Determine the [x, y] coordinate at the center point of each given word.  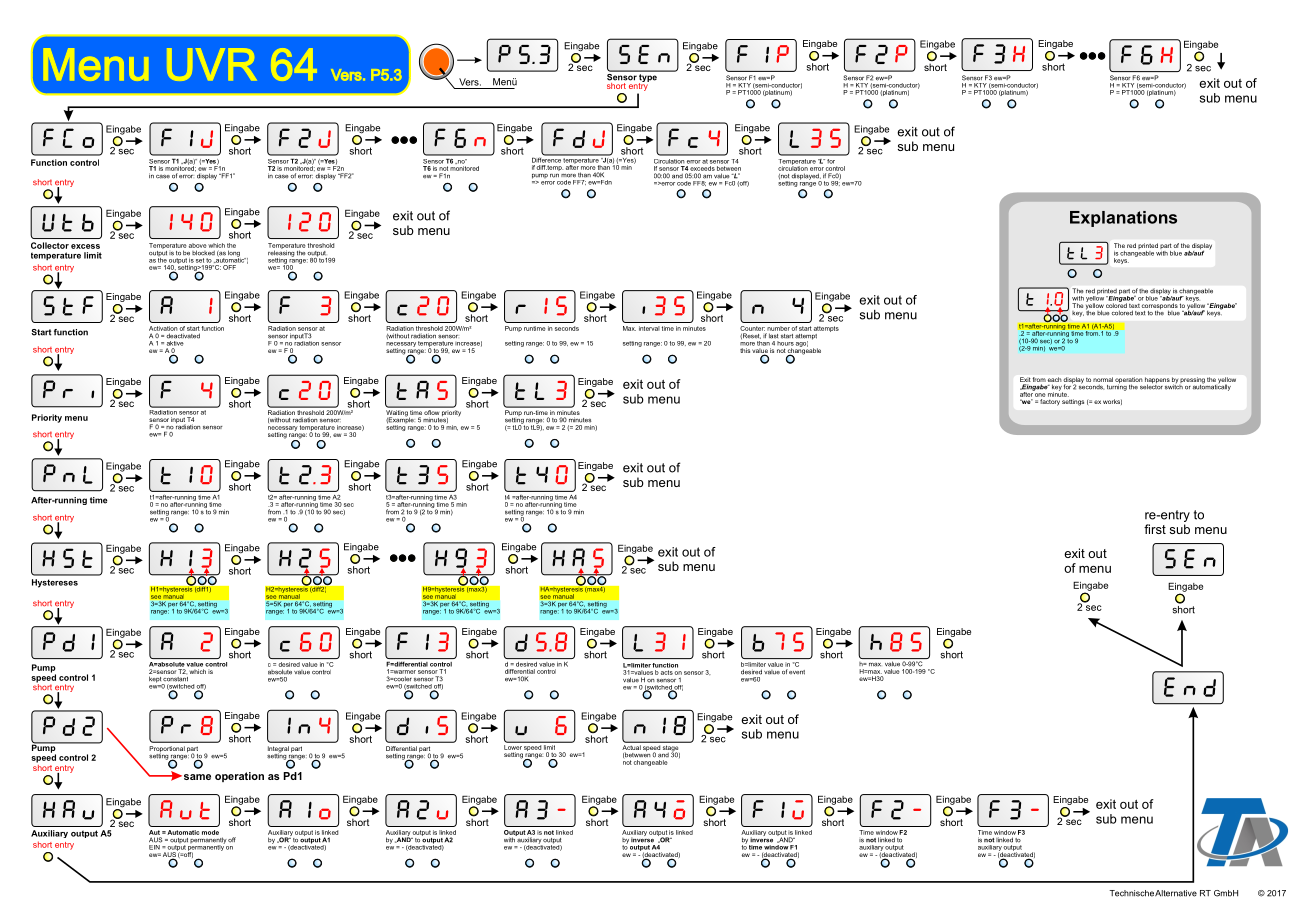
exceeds [702, 168]
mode [210, 832]
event [797, 672]
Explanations [1123, 219]
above [198, 245]
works [1112, 402]
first [1155, 529]
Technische [1131, 893]
